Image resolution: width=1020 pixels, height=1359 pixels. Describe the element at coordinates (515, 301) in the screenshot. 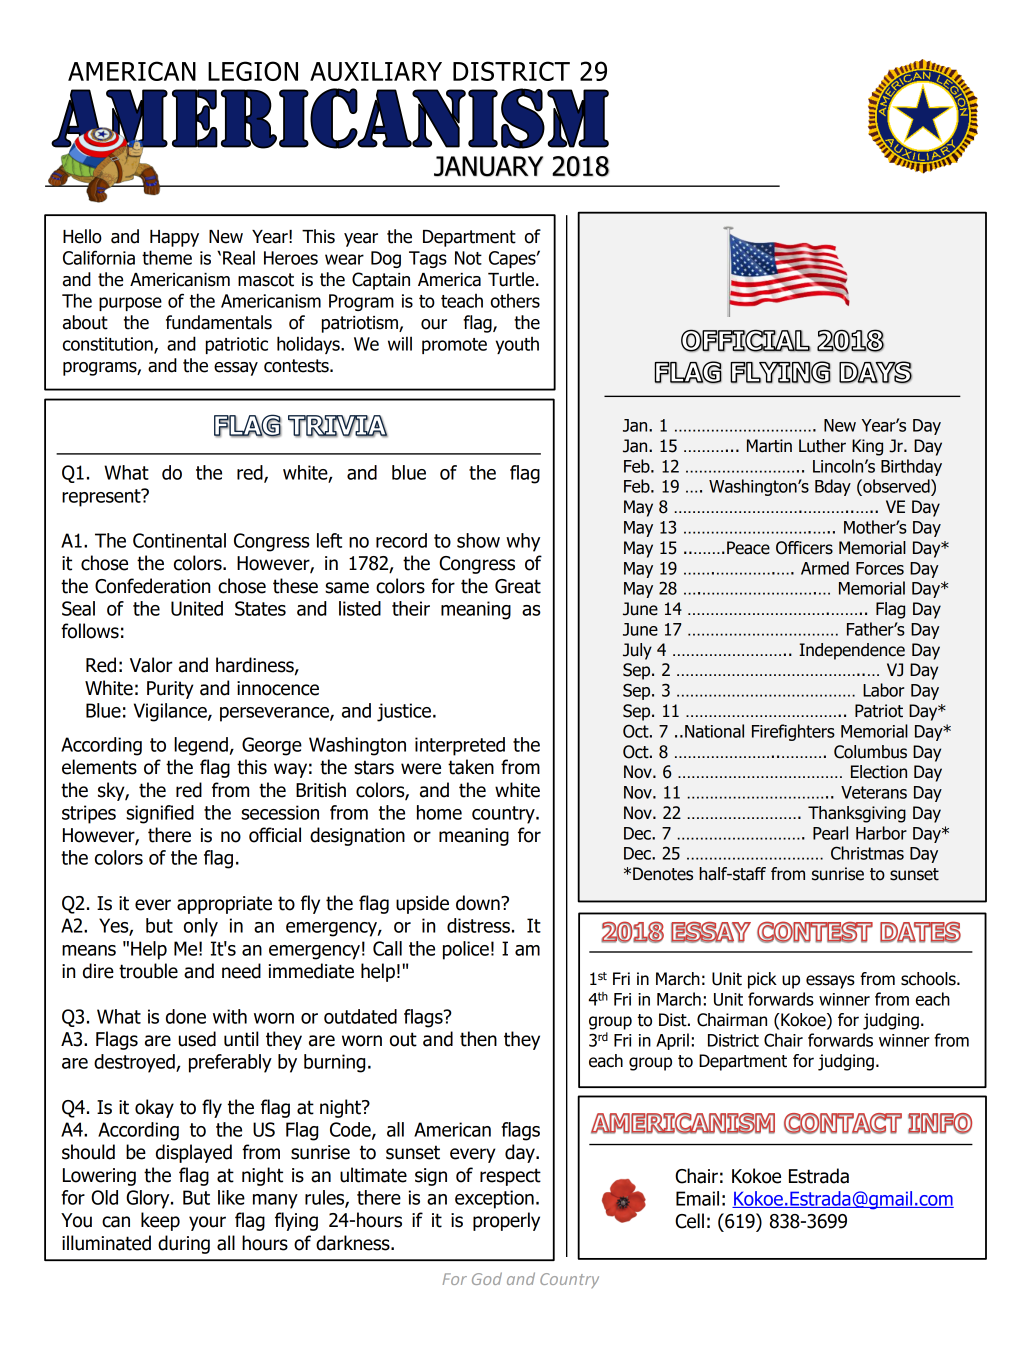

I see `others` at that location.
